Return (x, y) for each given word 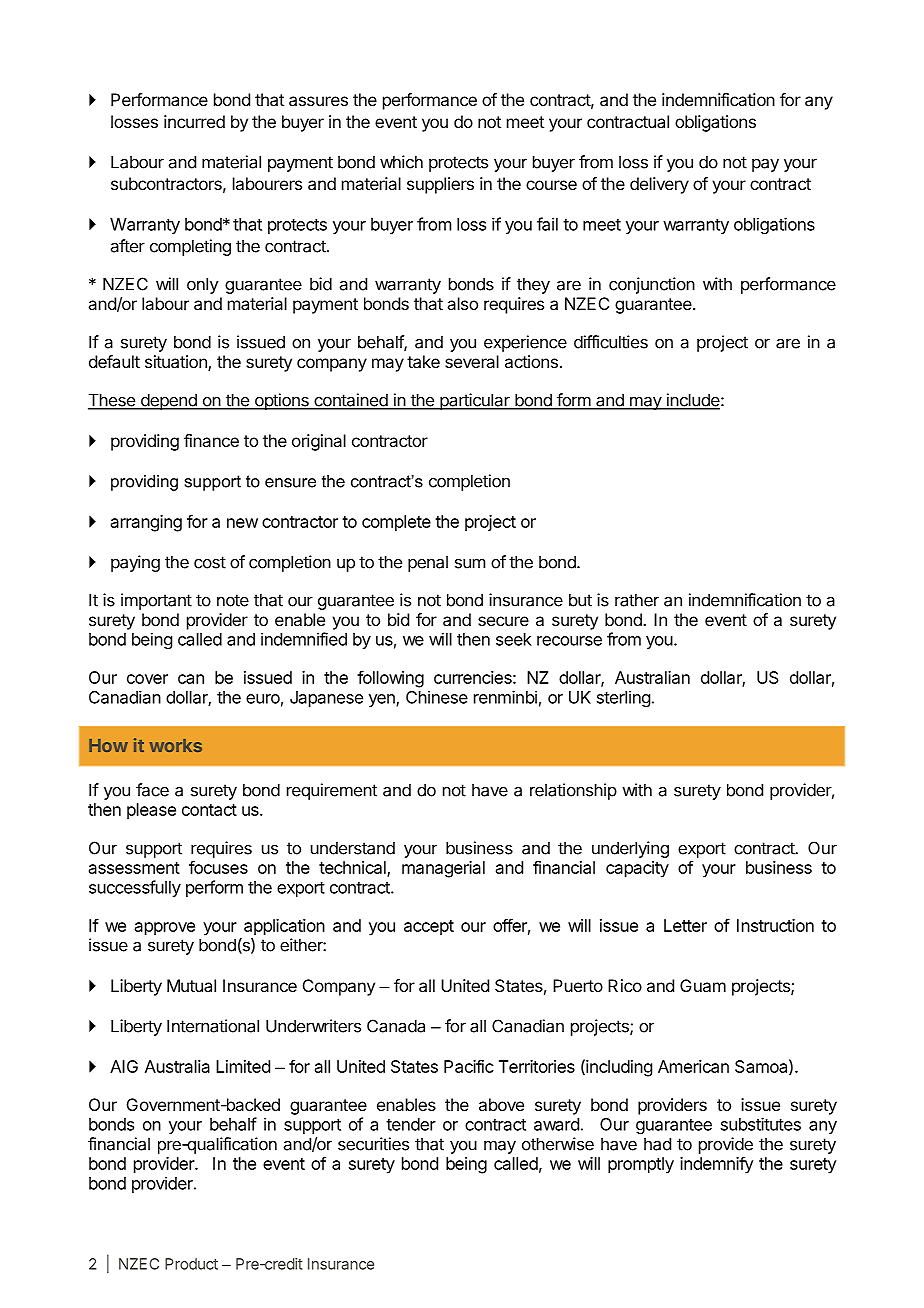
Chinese (437, 697)
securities (373, 1144)
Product (191, 1264)
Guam (703, 985)
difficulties (611, 342)
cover (147, 679)
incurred (194, 121)
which (401, 162)
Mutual (191, 985)
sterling (623, 698)
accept (429, 928)
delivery (659, 185)
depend (168, 401)
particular (475, 401)
